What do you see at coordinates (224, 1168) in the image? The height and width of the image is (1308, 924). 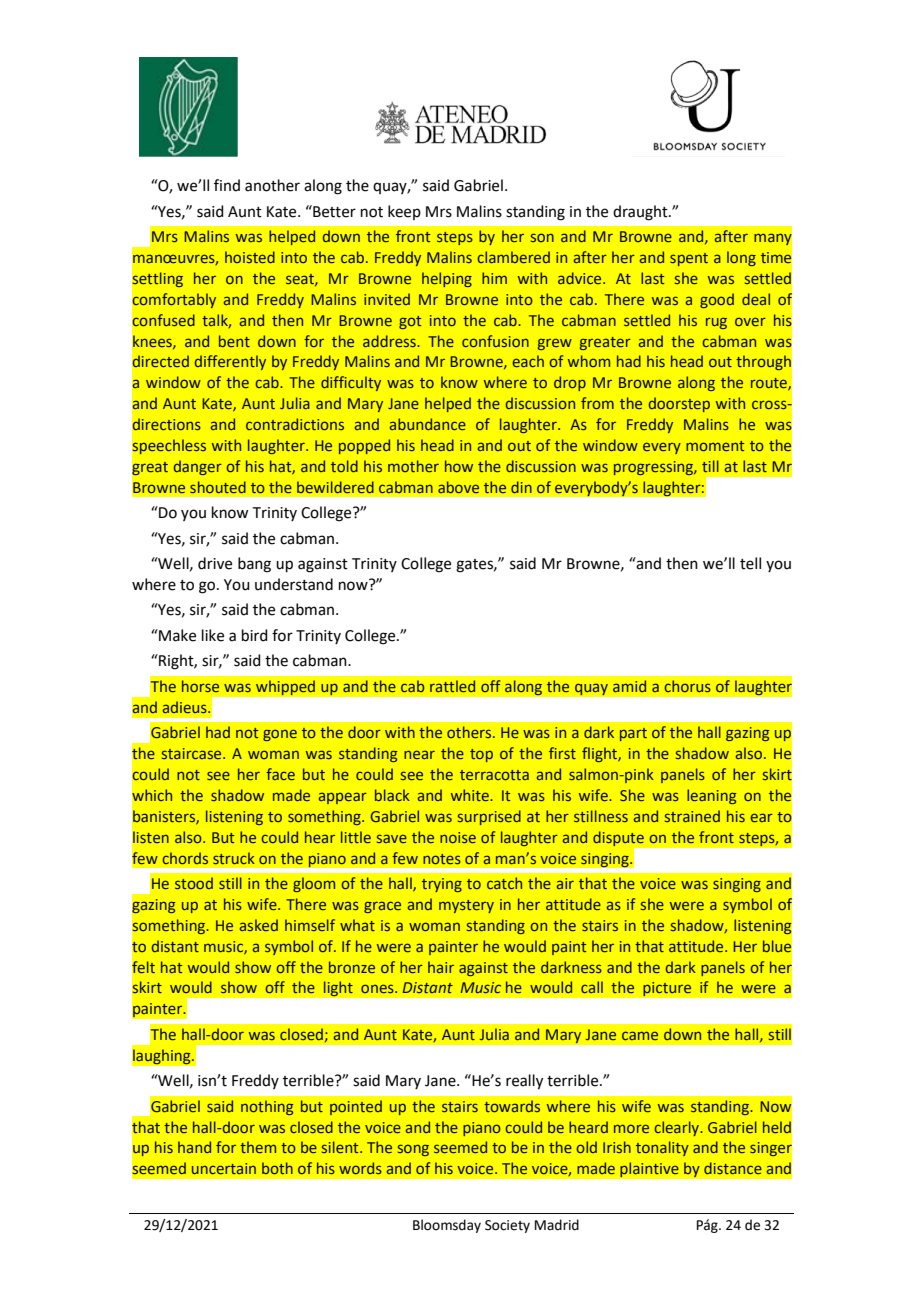 I see `uncertain` at bounding box center [224, 1168].
